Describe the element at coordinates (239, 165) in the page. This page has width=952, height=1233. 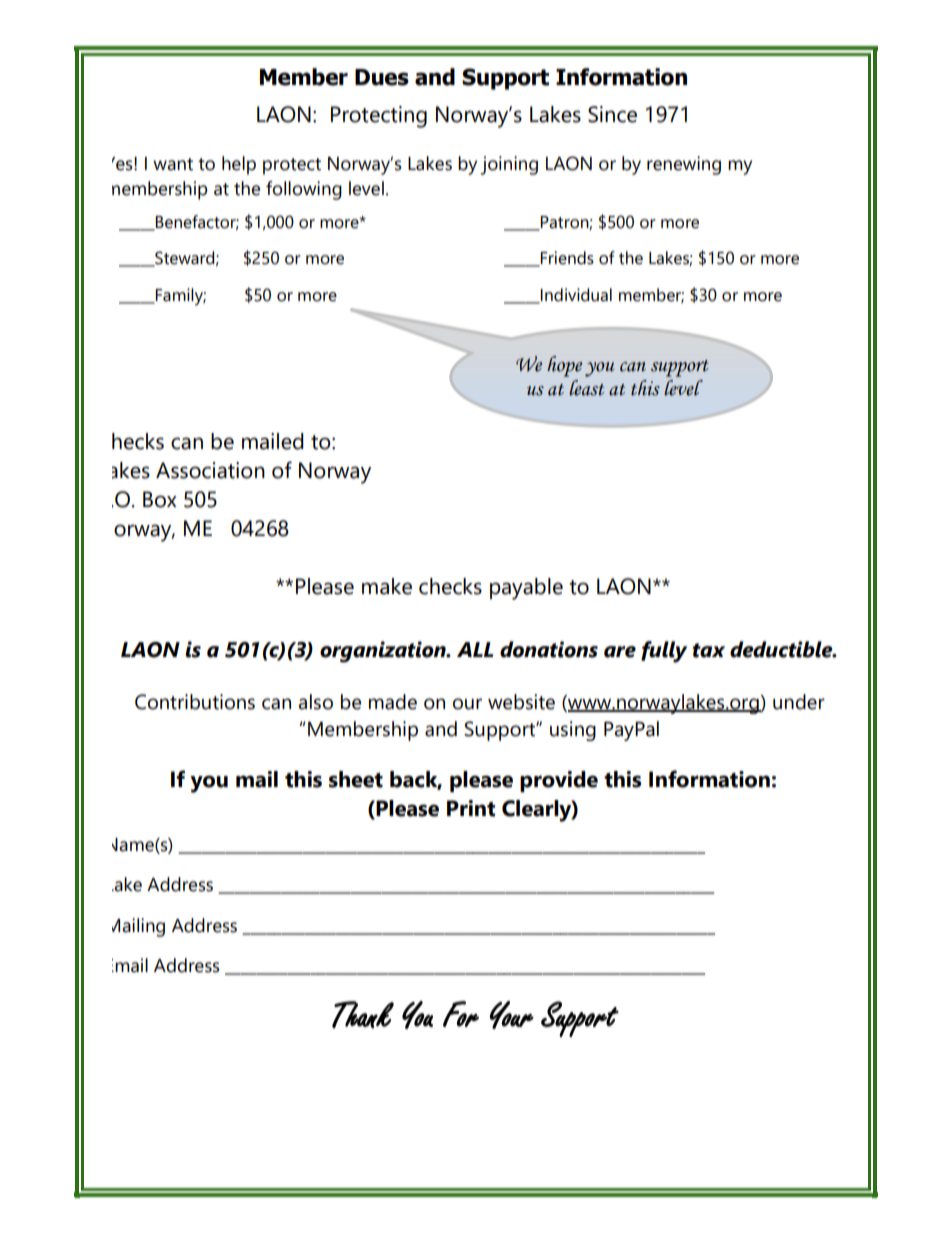
I see `help` at that location.
